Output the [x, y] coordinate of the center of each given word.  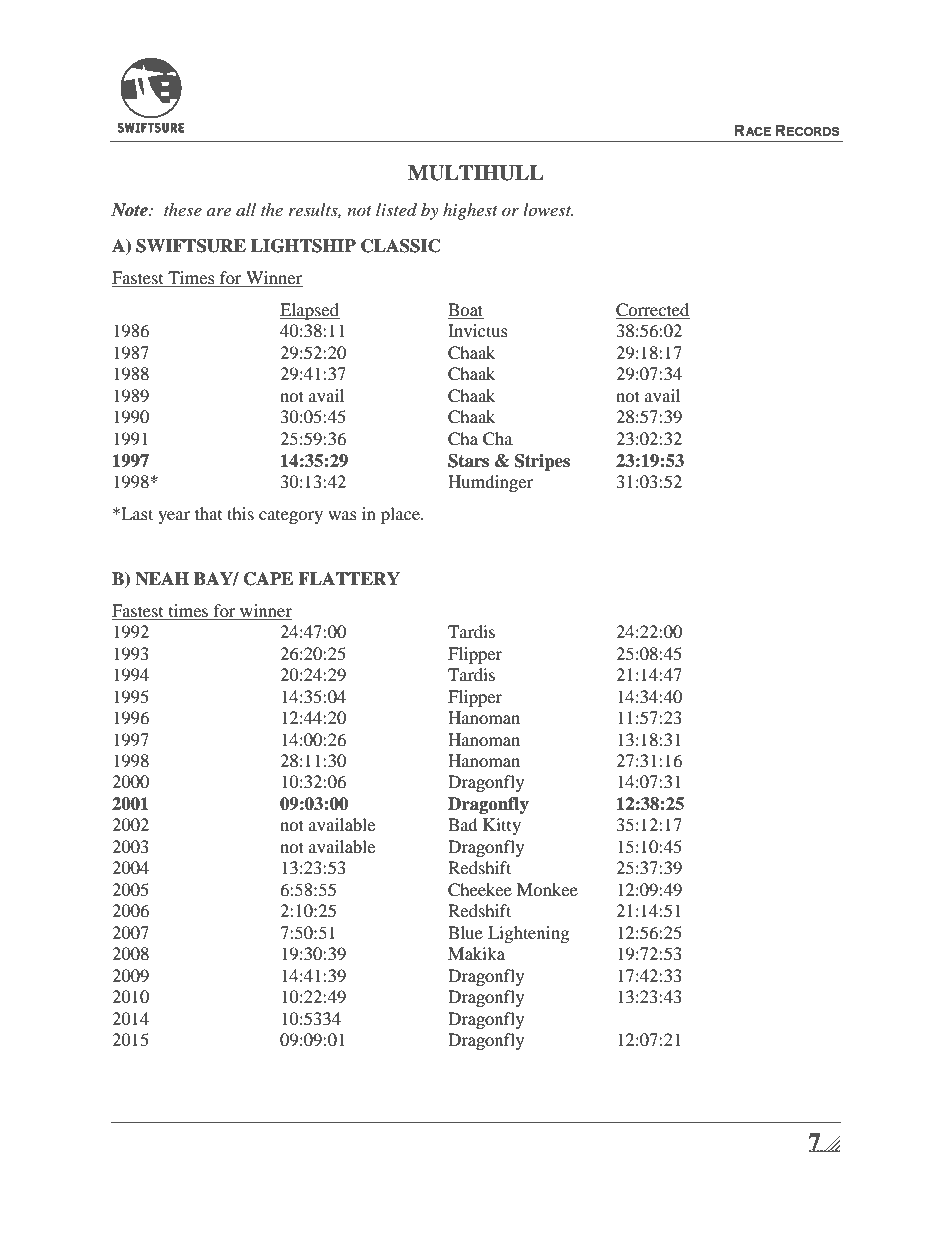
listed [396, 209]
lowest [548, 209]
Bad [463, 824]
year [174, 517]
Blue [465, 932]
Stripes [542, 462]
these [183, 209]
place [401, 515]
